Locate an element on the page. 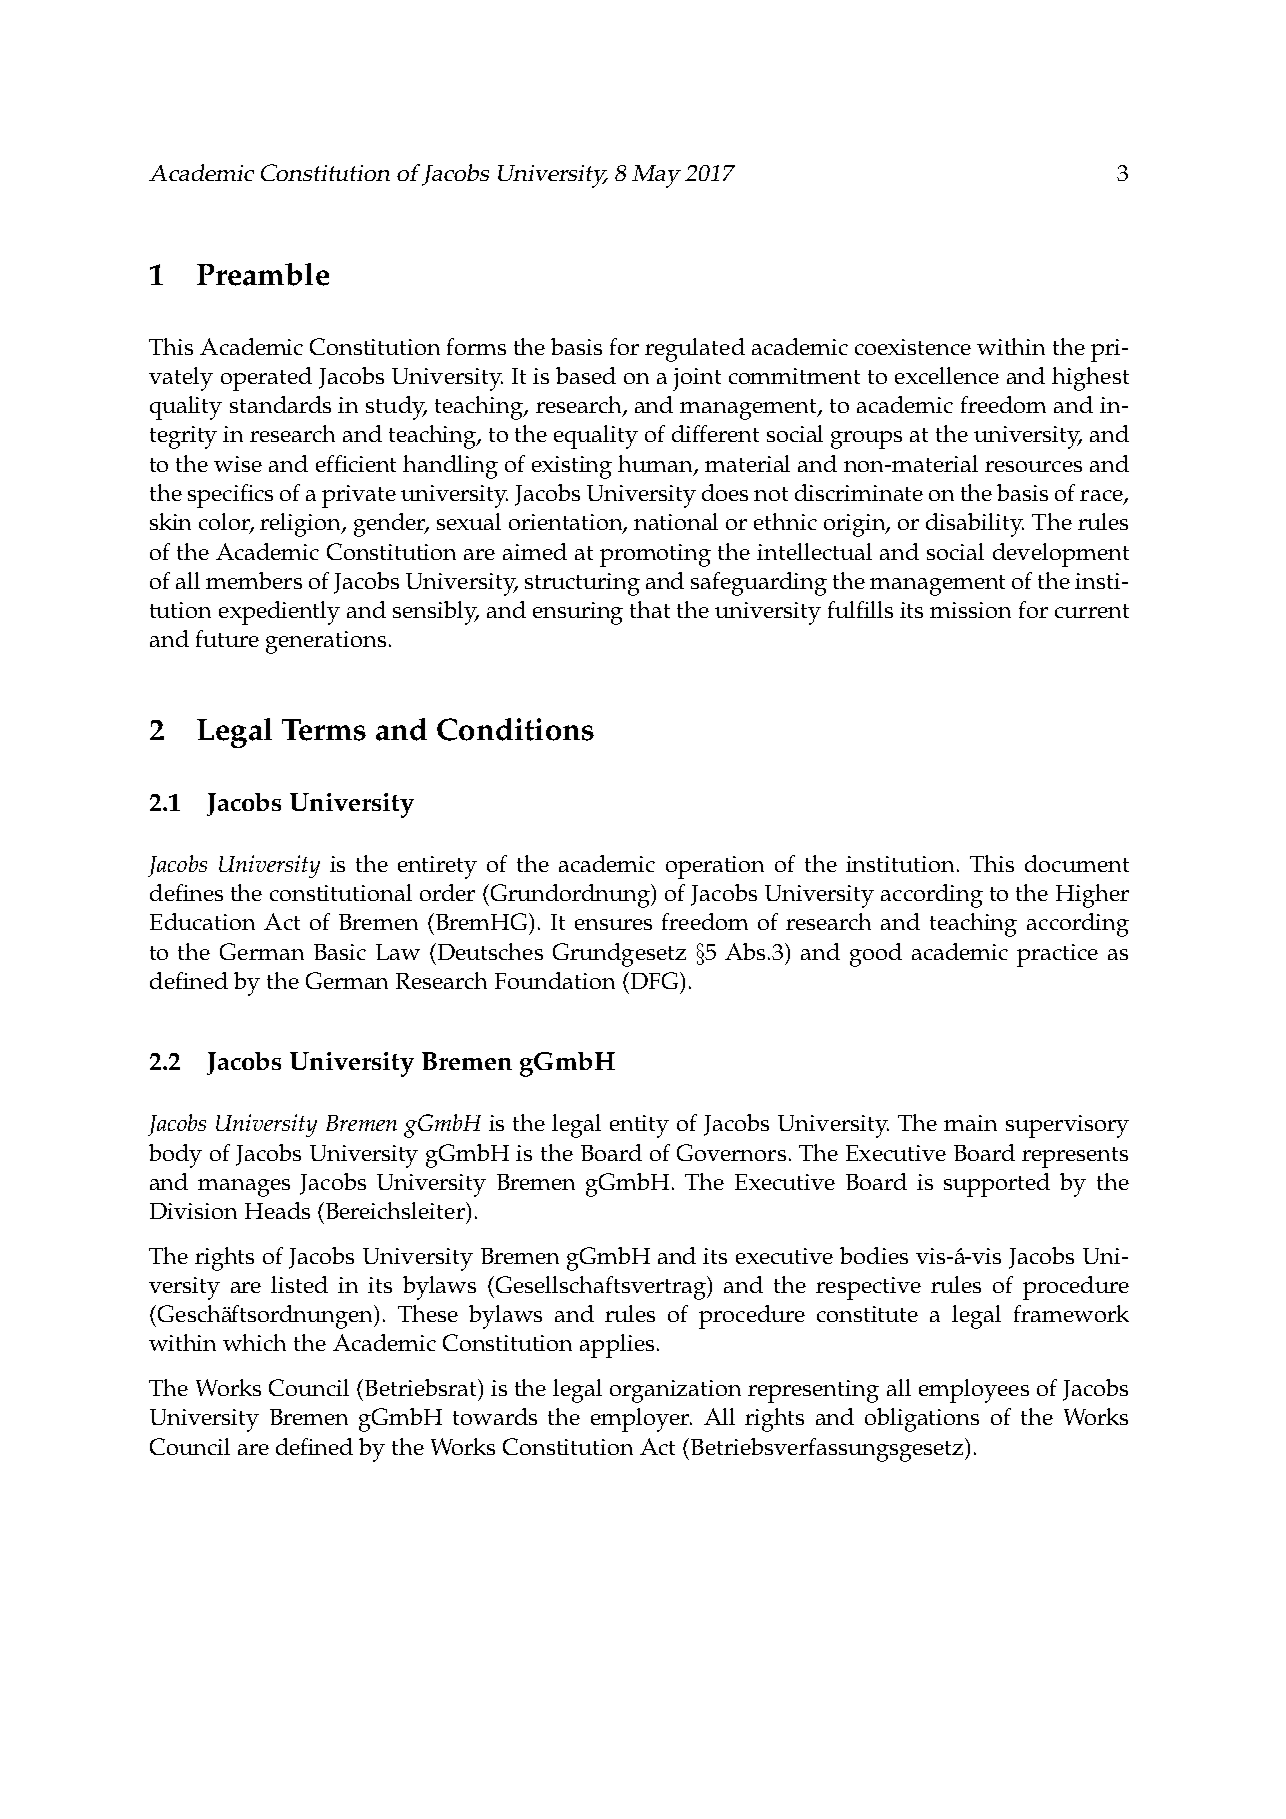  document is located at coordinates (1077, 863).
